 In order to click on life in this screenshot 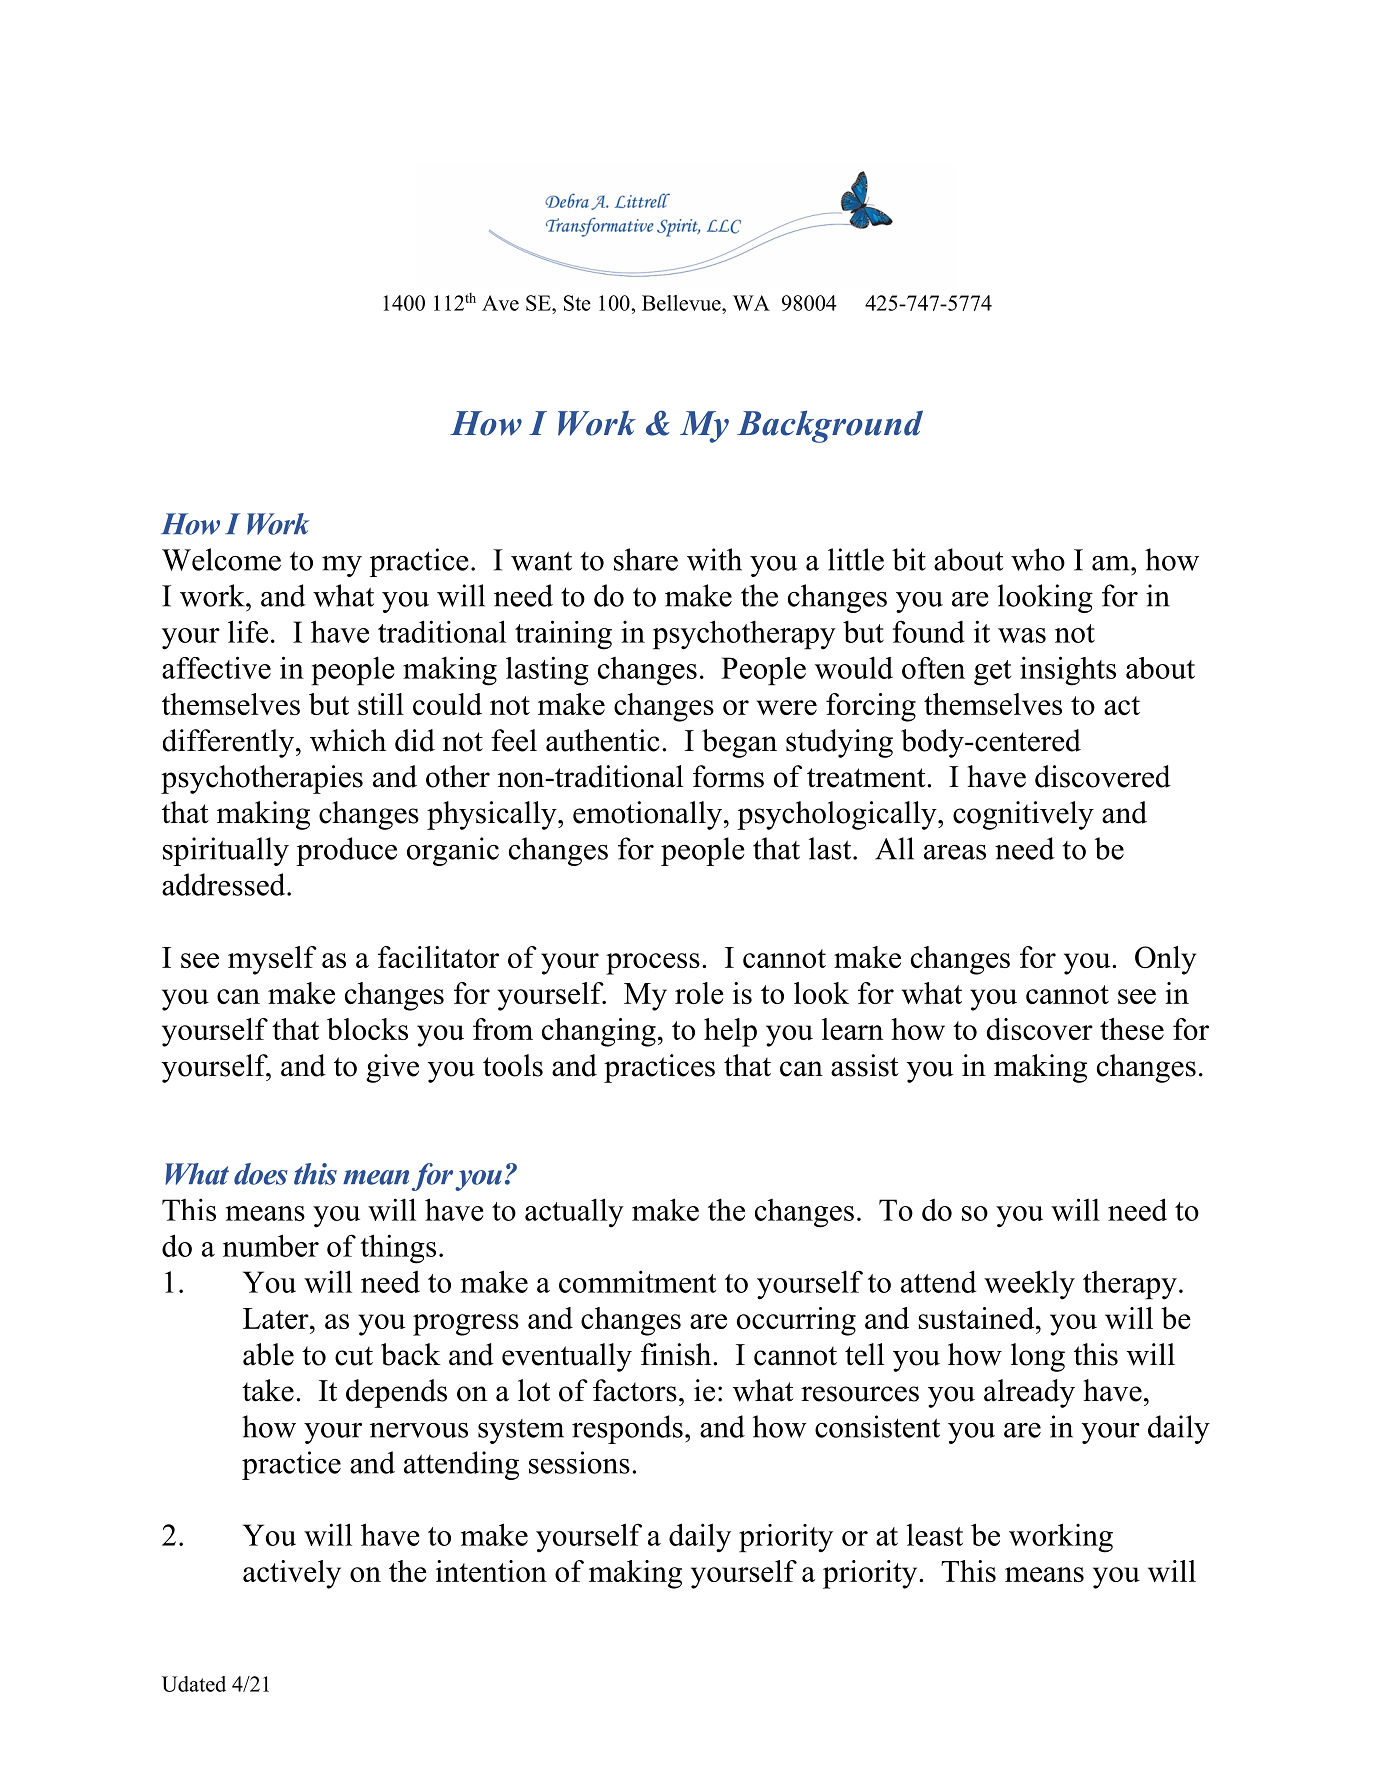, I will do `click(248, 631)`.
